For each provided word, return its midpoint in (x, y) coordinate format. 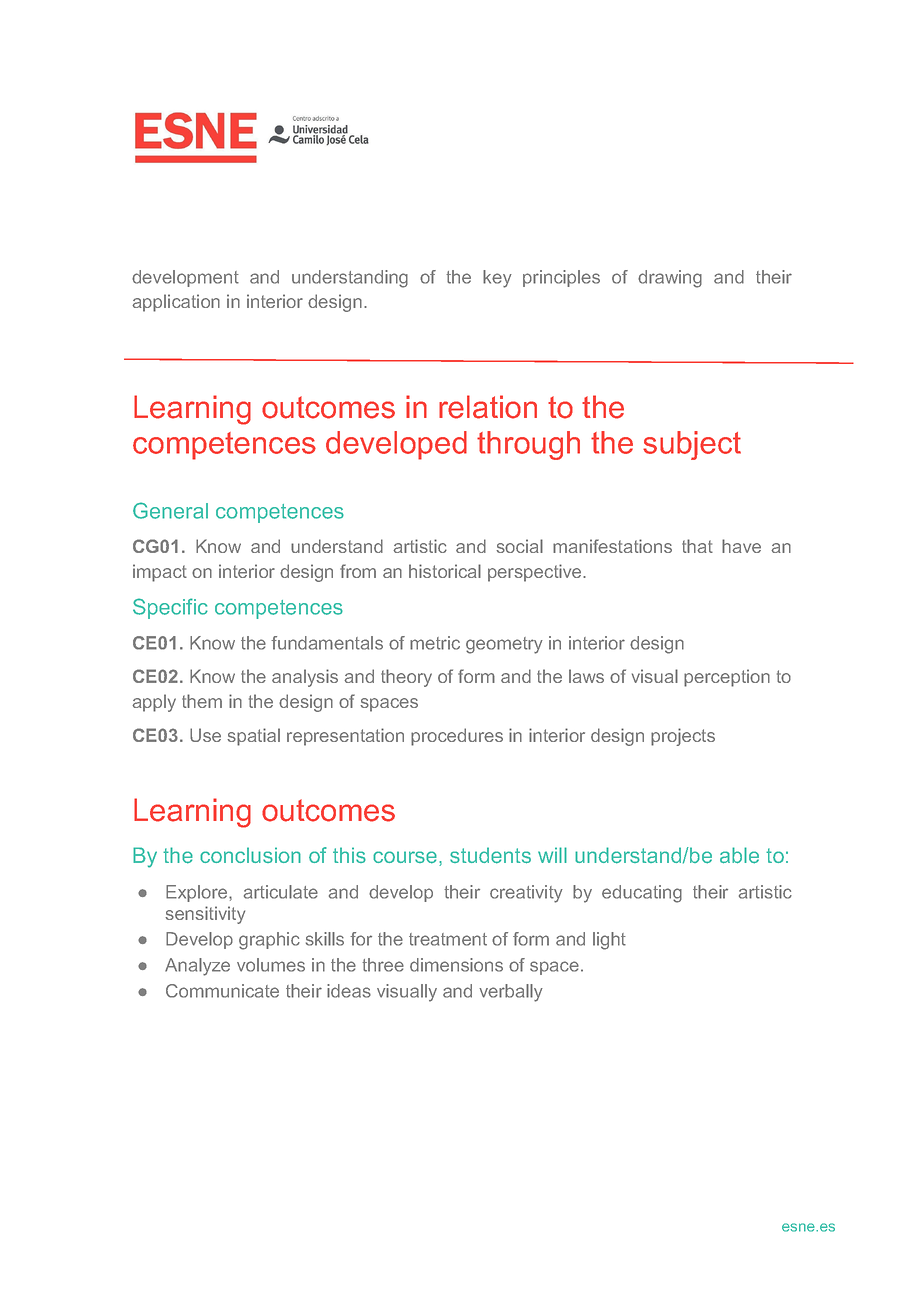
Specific (170, 608)
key (497, 279)
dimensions (456, 965)
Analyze (197, 967)
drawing (670, 279)
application (176, 303)
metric (435, 643)
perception (727, 678)
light (609, 941)
